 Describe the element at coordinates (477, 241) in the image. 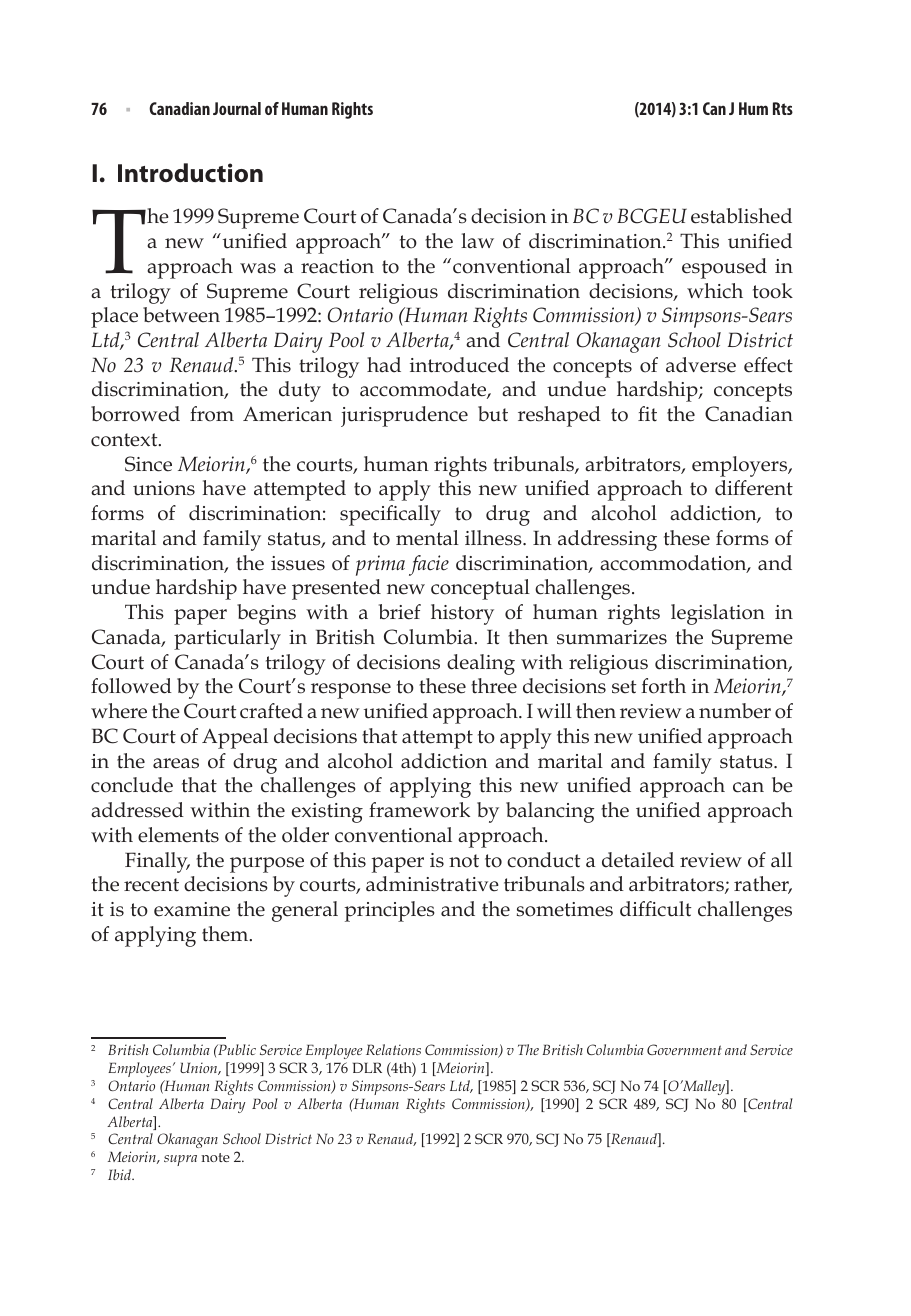

I see `law` at that location.
